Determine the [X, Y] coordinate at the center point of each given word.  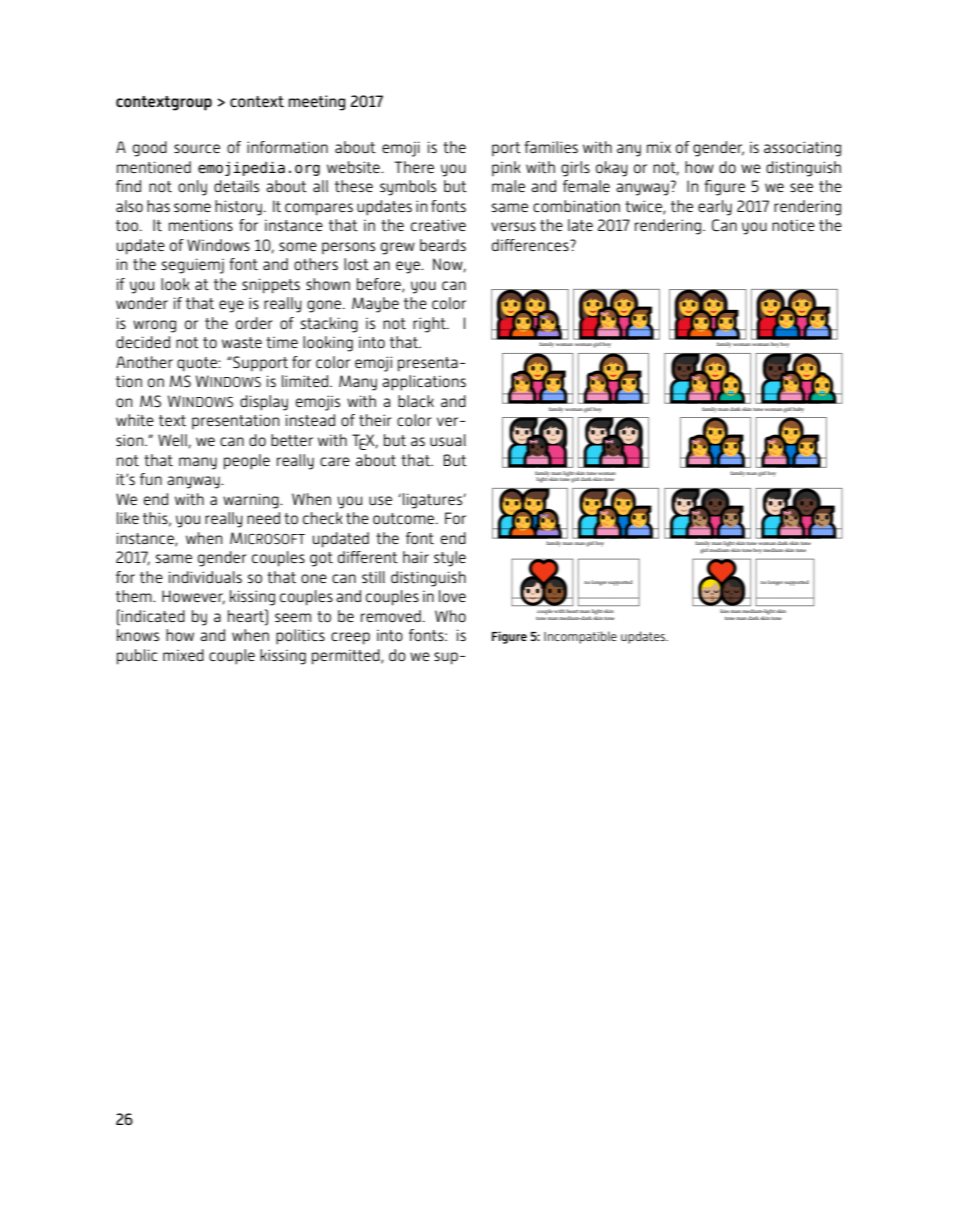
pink [506, 168]
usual [448, 440]
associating [802, 149]
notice [793, 225]
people [247, 462]
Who [450, 616]
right [430, 325]
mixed [183, 655]
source [197, 148]
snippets [271, 286]
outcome [405, 518]
